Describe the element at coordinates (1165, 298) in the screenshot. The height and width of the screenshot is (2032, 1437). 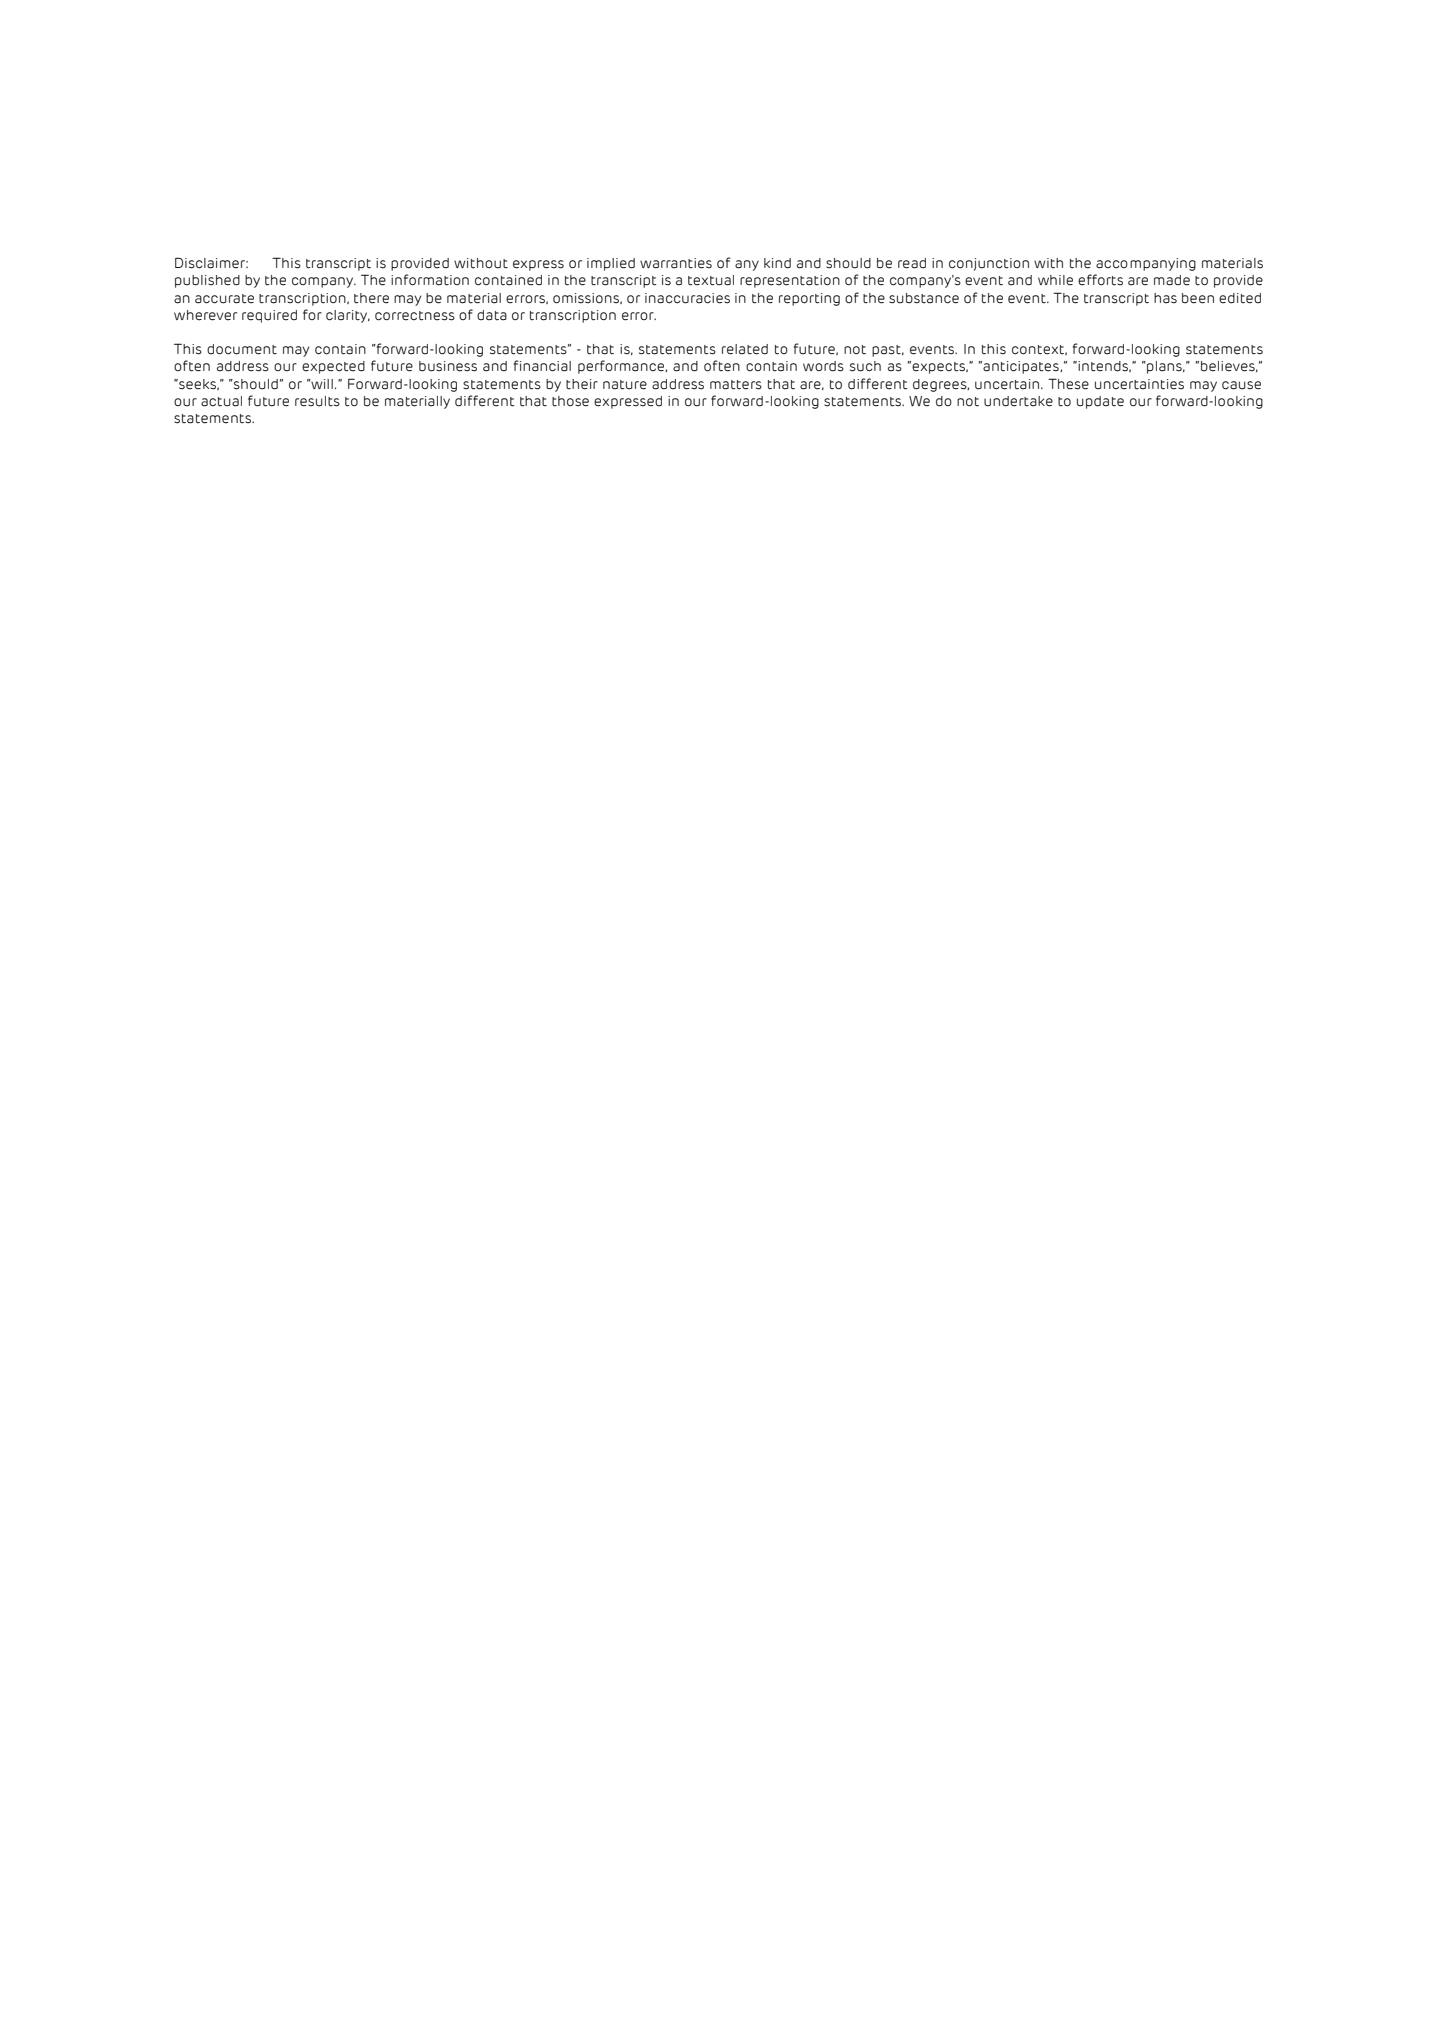
I see `has` at that location.
